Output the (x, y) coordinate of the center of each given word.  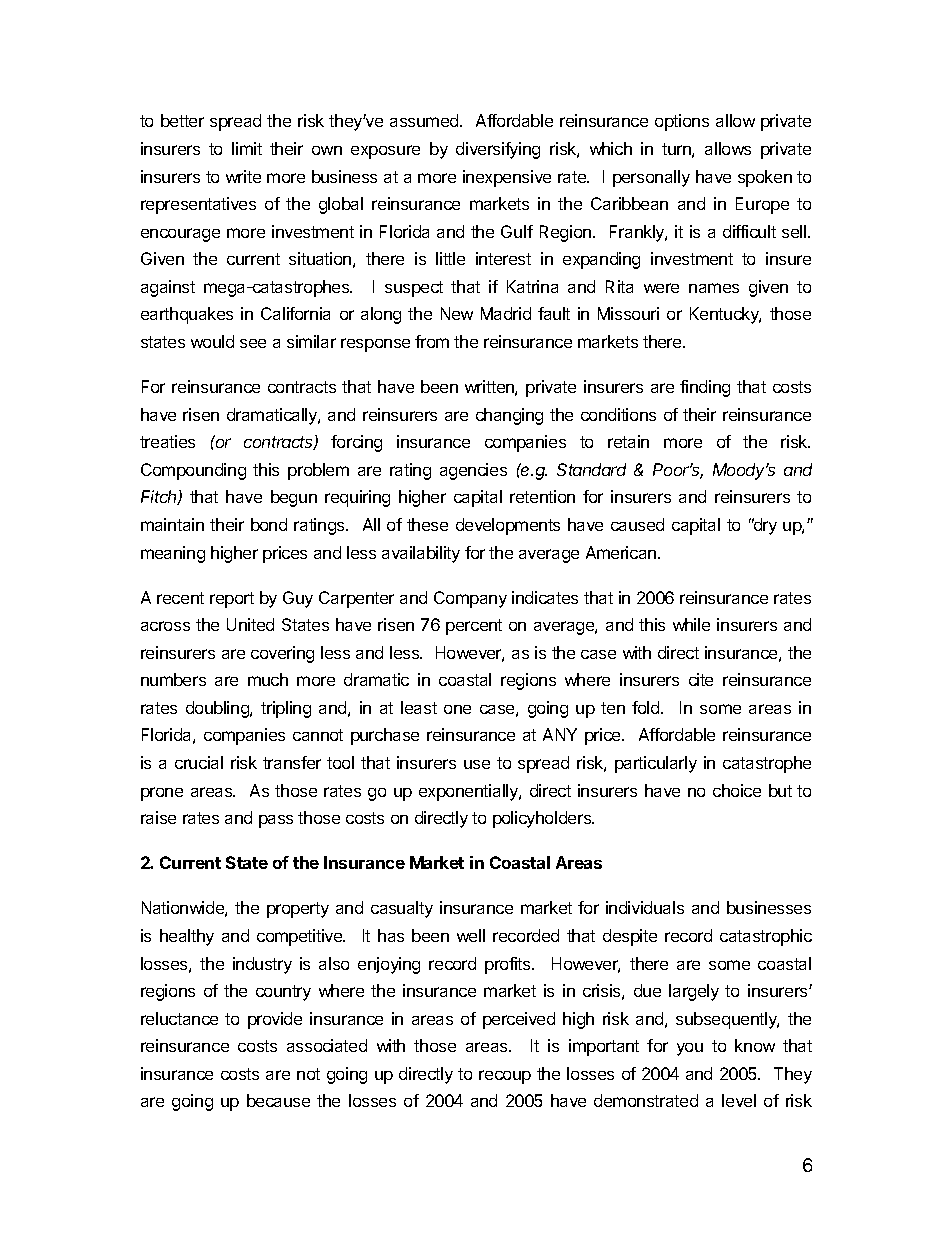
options (682, 122)
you (690, 1049)
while (691, 624)
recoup (505, 1077)
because (278, 1100)
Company (470, 599)
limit (247, 148)
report (232, 600)
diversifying (498, 150)
